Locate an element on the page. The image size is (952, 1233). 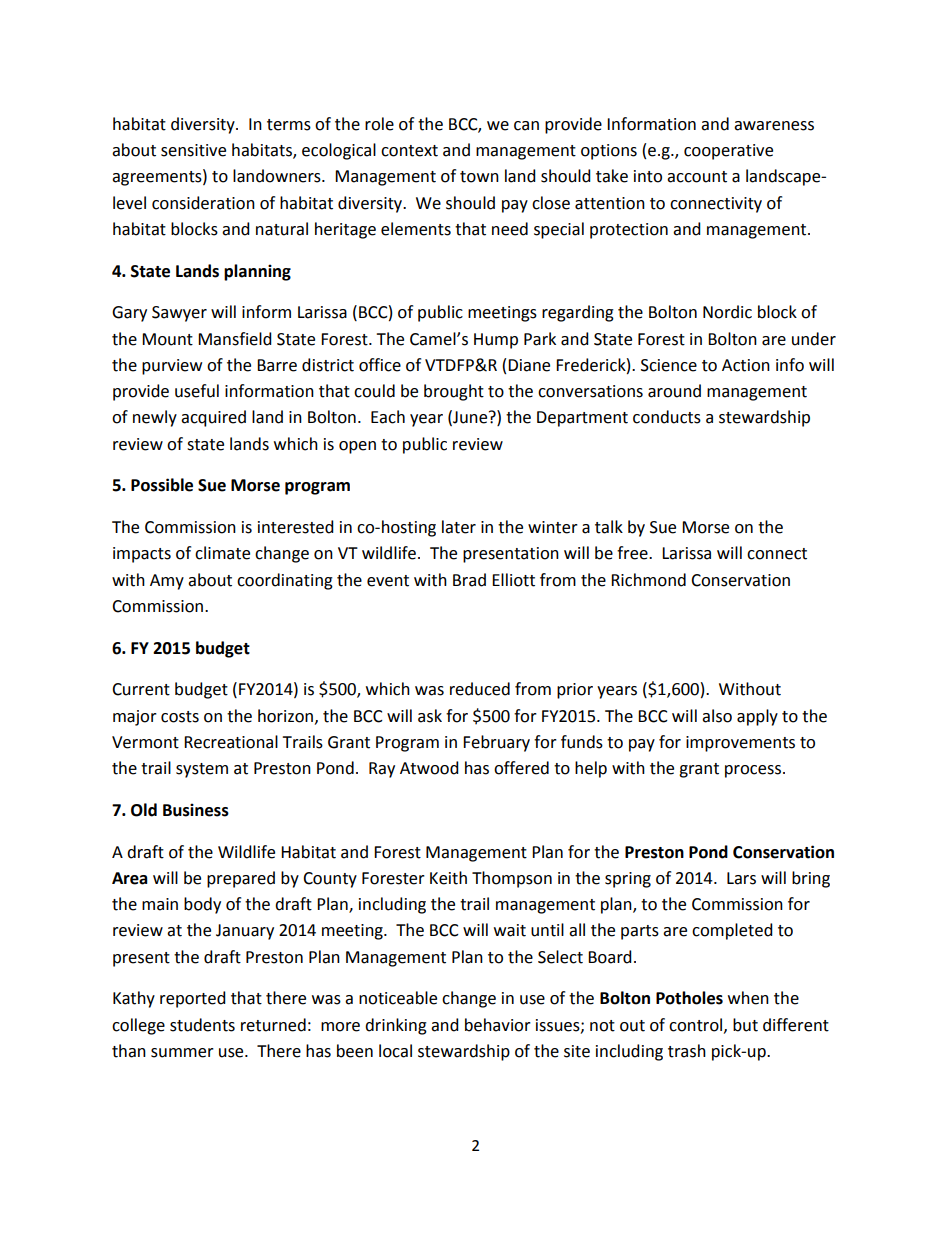
cooperative is located at coordinates (728, 152).
